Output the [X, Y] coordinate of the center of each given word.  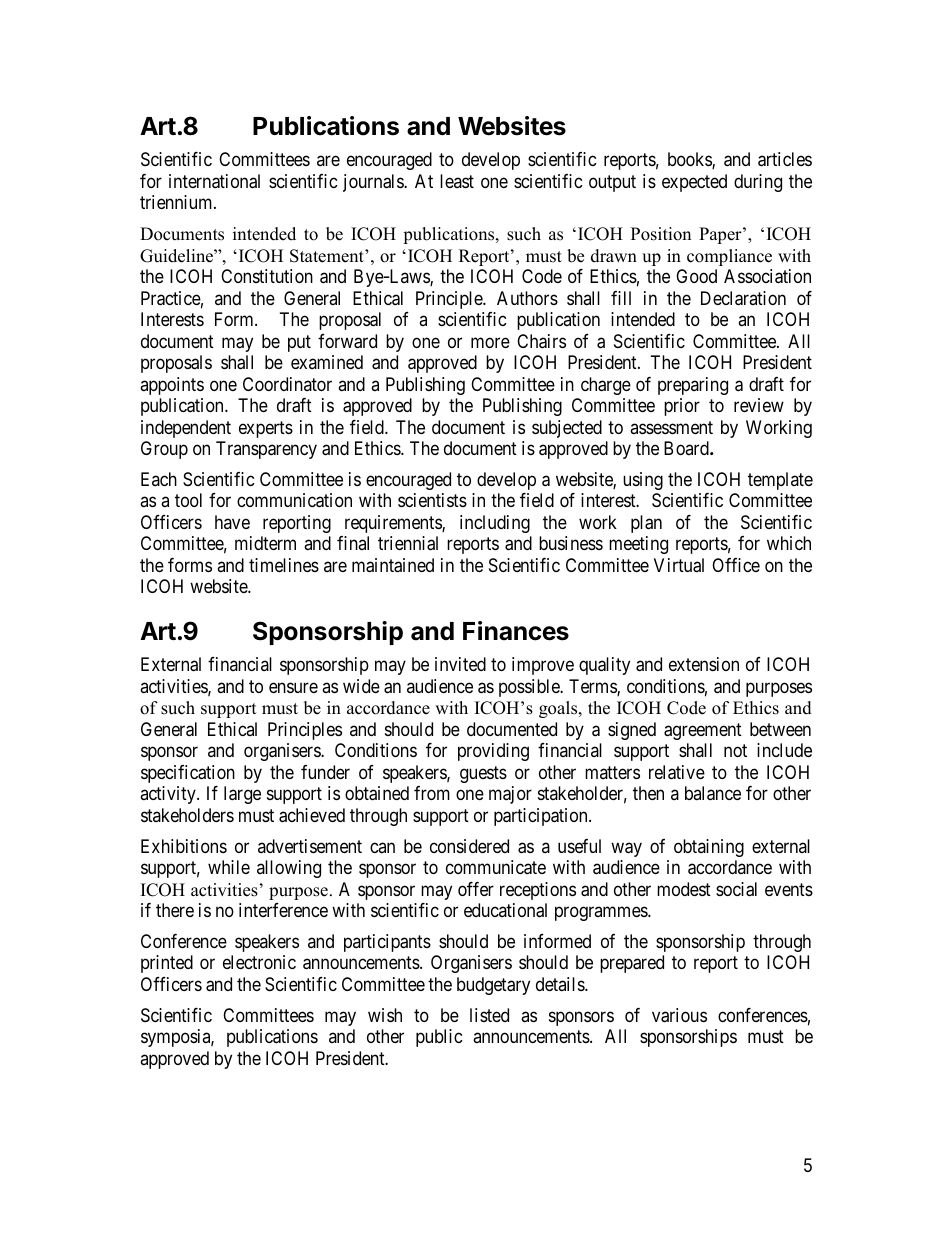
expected [694, 183]
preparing [693, 386]
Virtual [679, 565]
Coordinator [287, 384]
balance [713, 793]
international [214, 181]
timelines [284, 565]
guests [483, 774]
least [457, 181]
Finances [516, 631]
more [490, 342]
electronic [259, 962]
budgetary [493, 986]
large [242, 795]
